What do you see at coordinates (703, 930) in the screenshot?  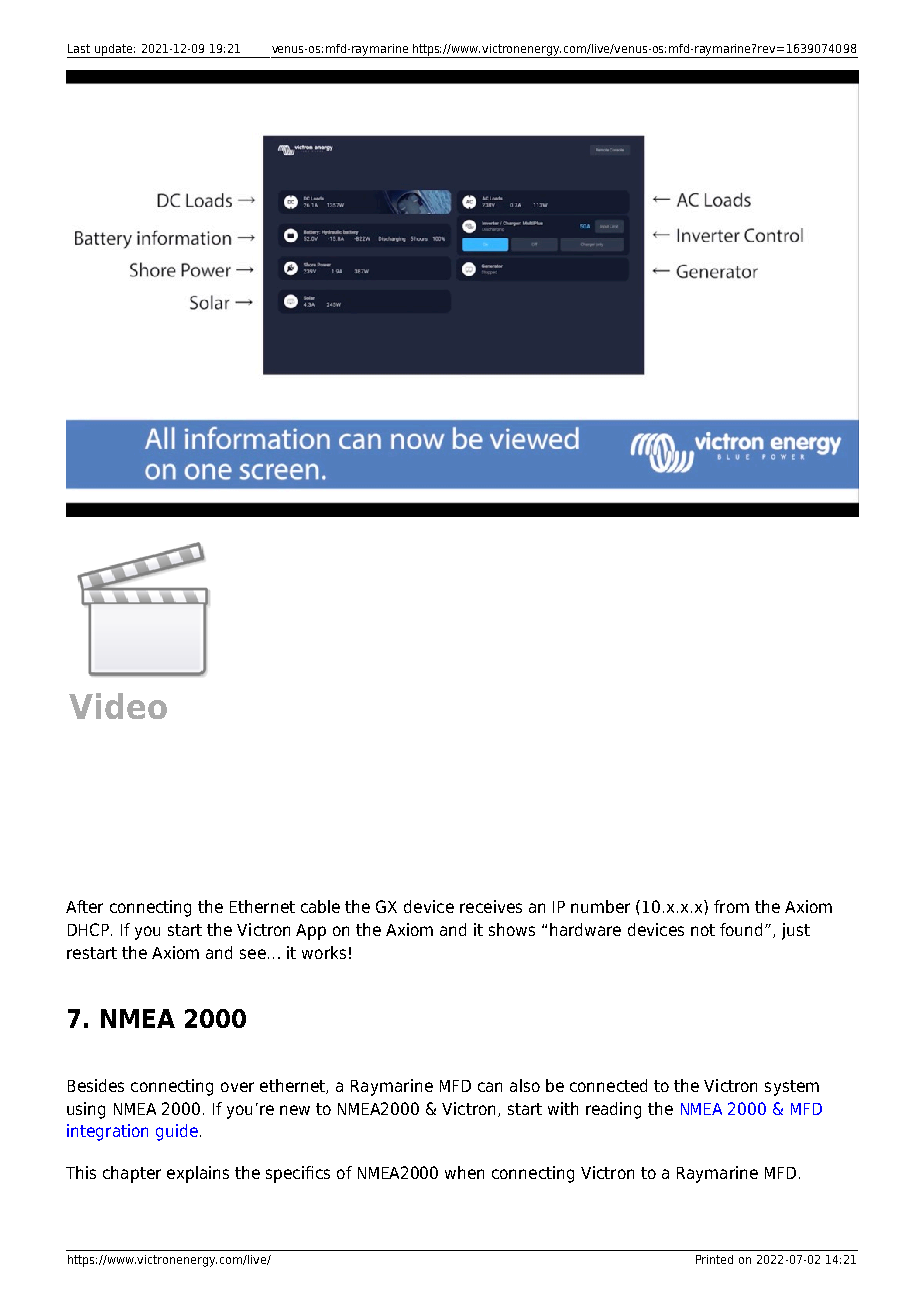 I see `not` at bounding box center [703, 930].
